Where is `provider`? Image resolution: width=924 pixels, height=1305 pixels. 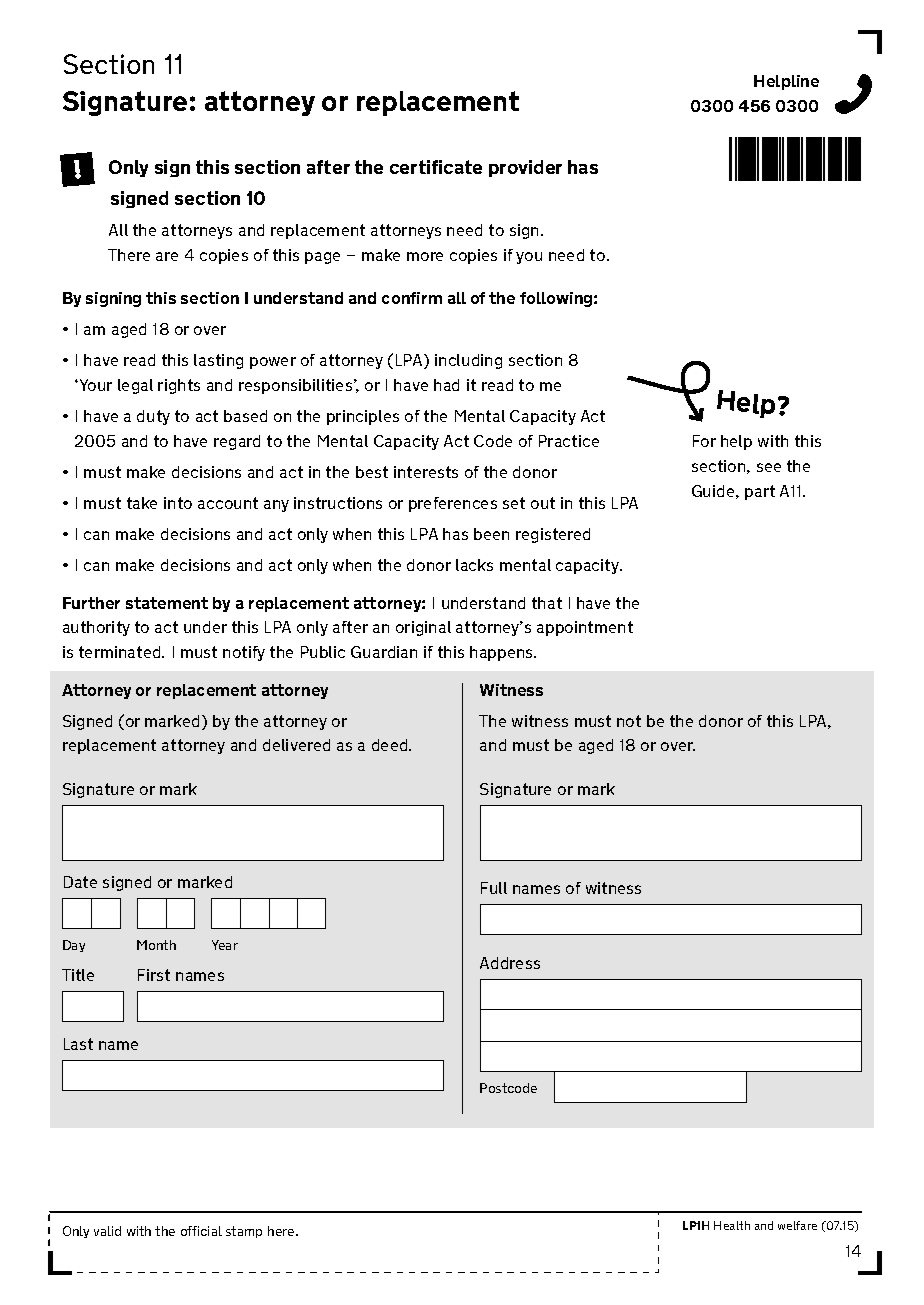 provider is located at coordinates (525, 168).
